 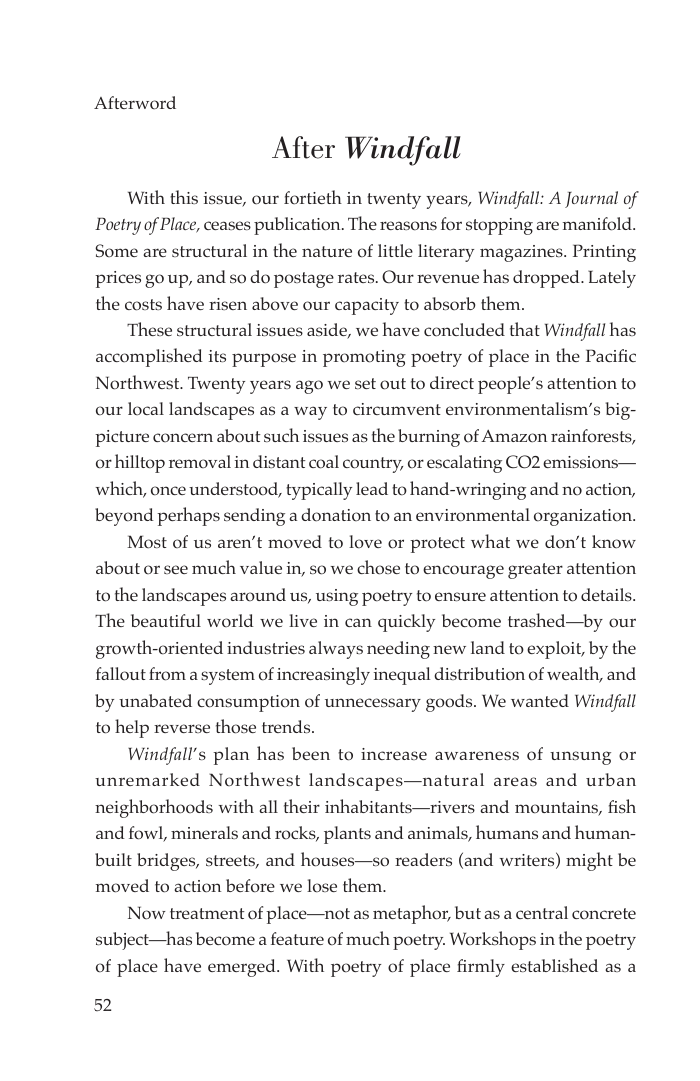 I want to click on see, so click(x=176, y=569).
